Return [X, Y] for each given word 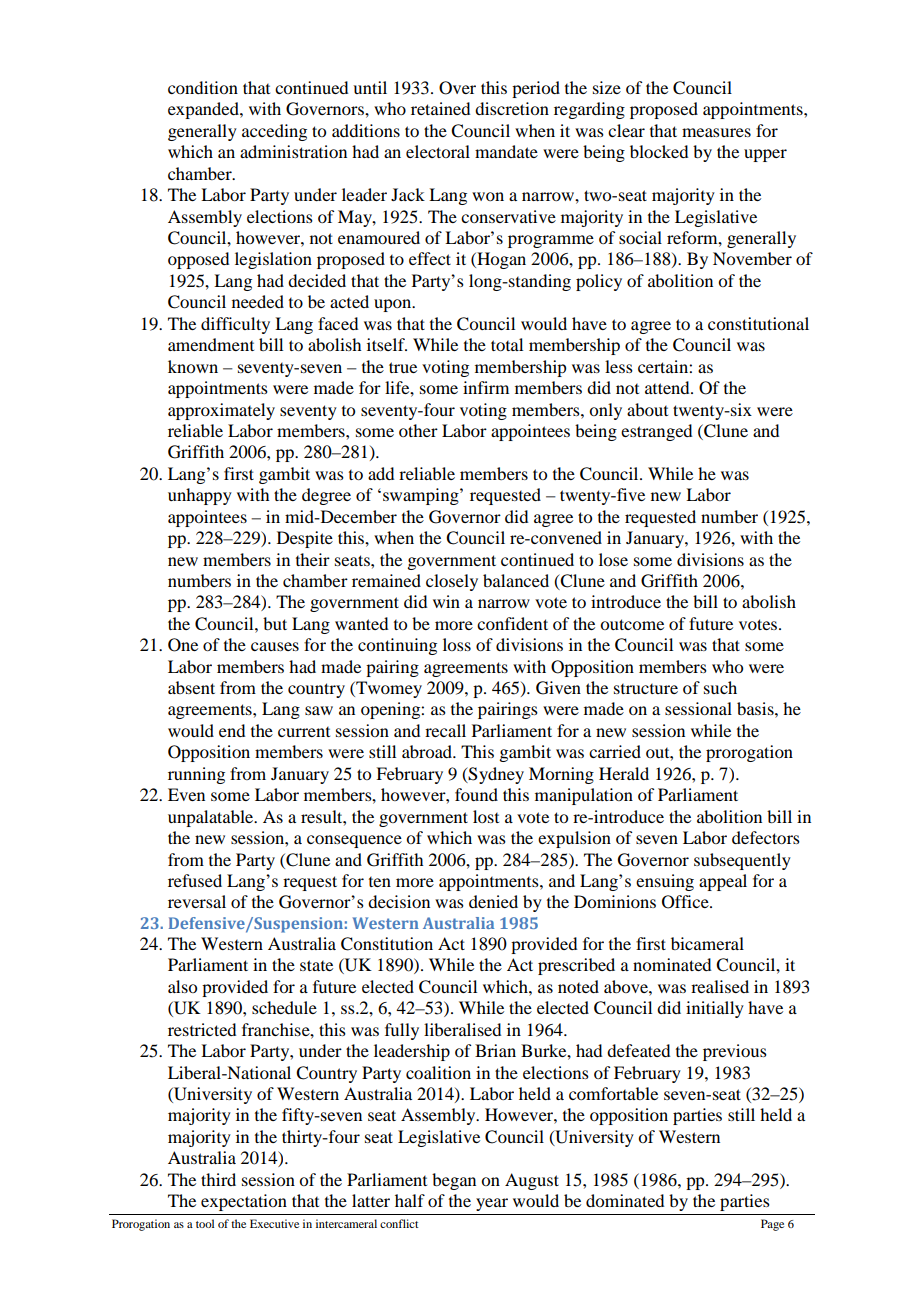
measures [716, 132]
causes [275, 646]
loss [457, 644]
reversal [197, 901]
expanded [204, 110]
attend [668, 387]
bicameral [707, 943]
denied [493, 901]
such [720, 687]
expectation [244, 1202]
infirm [486, 387]
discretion [512, 108]
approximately [221, 411]
